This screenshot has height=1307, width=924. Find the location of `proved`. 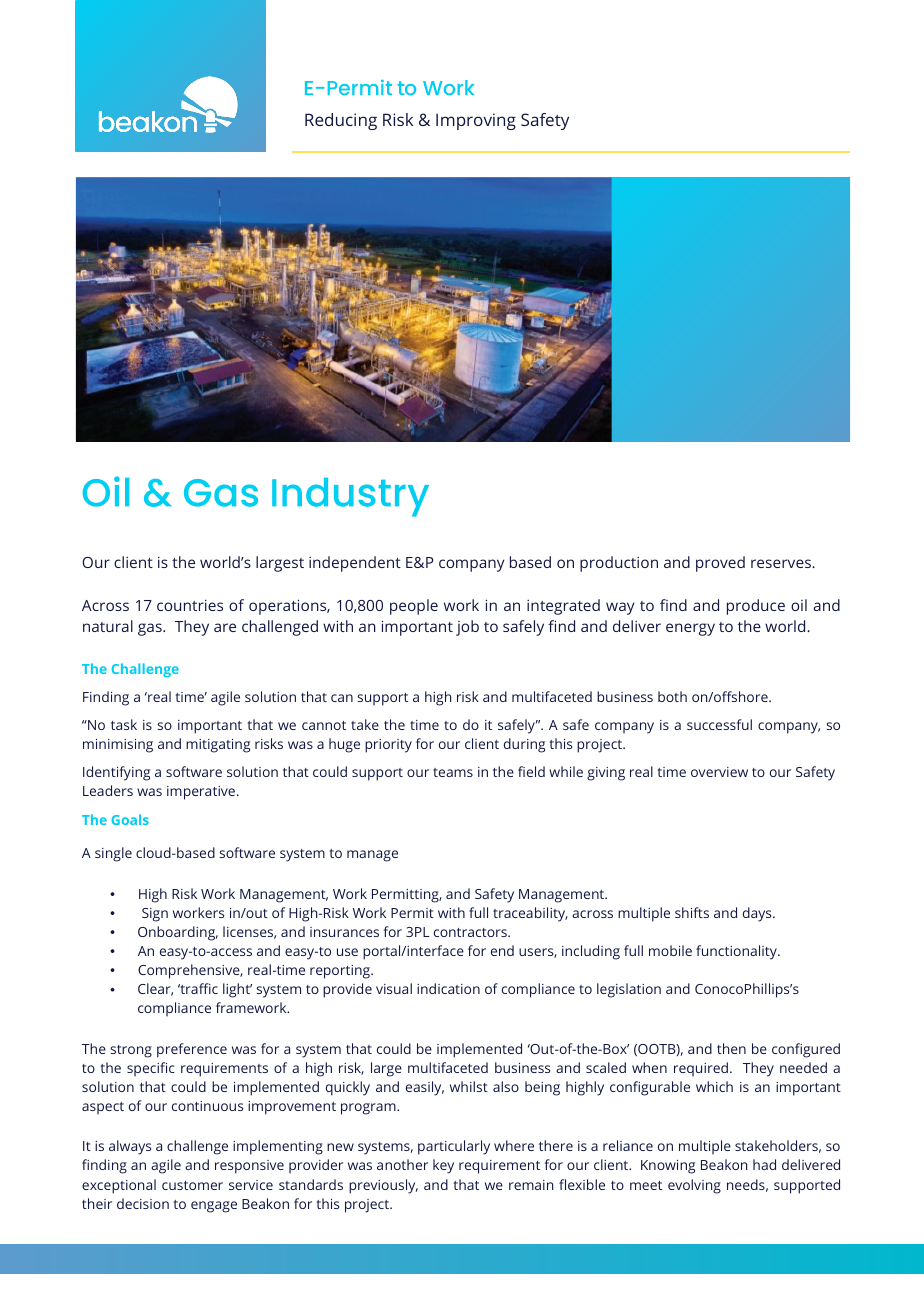

proved is located at coordinates (720, 564).
